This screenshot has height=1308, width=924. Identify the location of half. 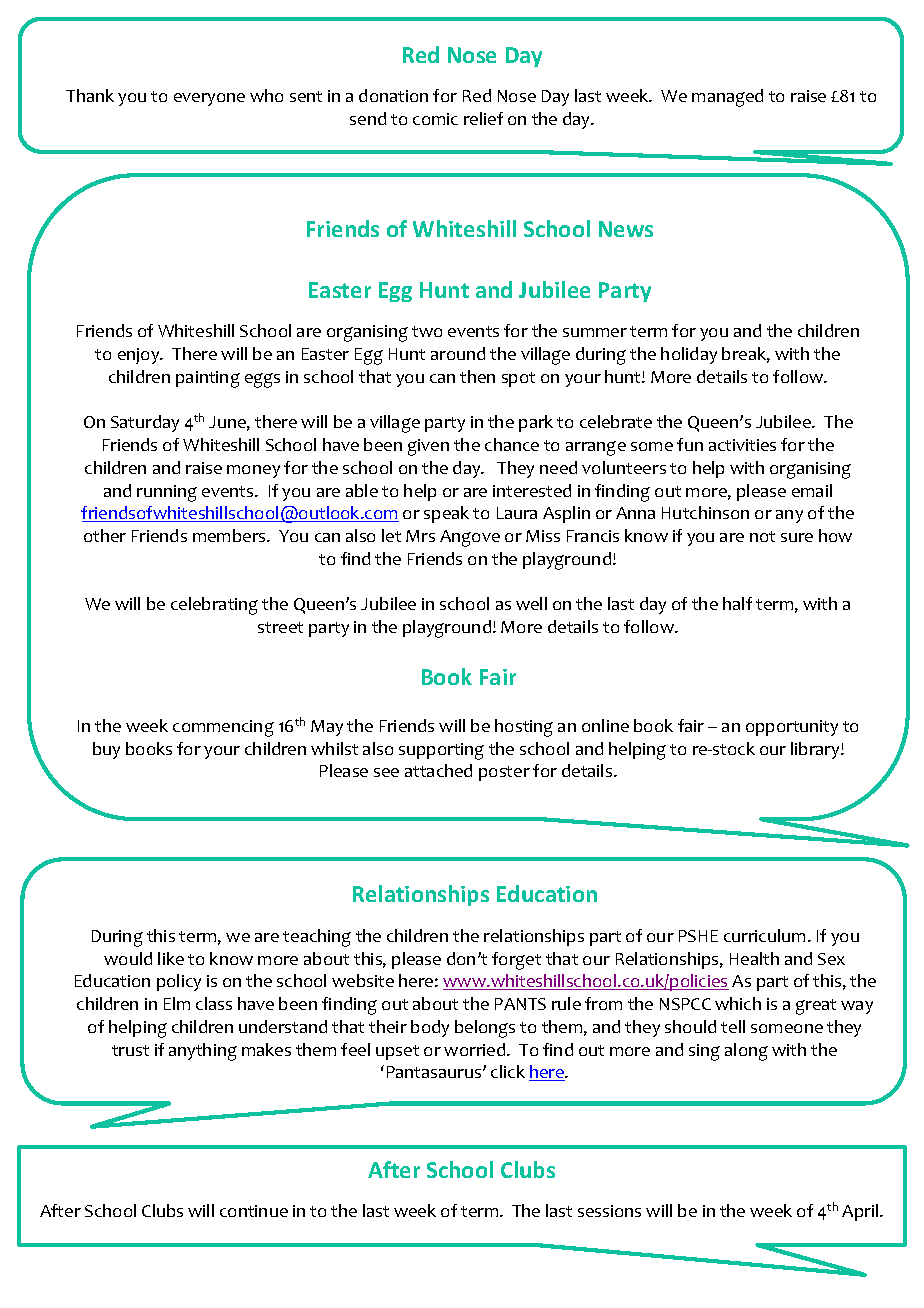
(737, 603).
